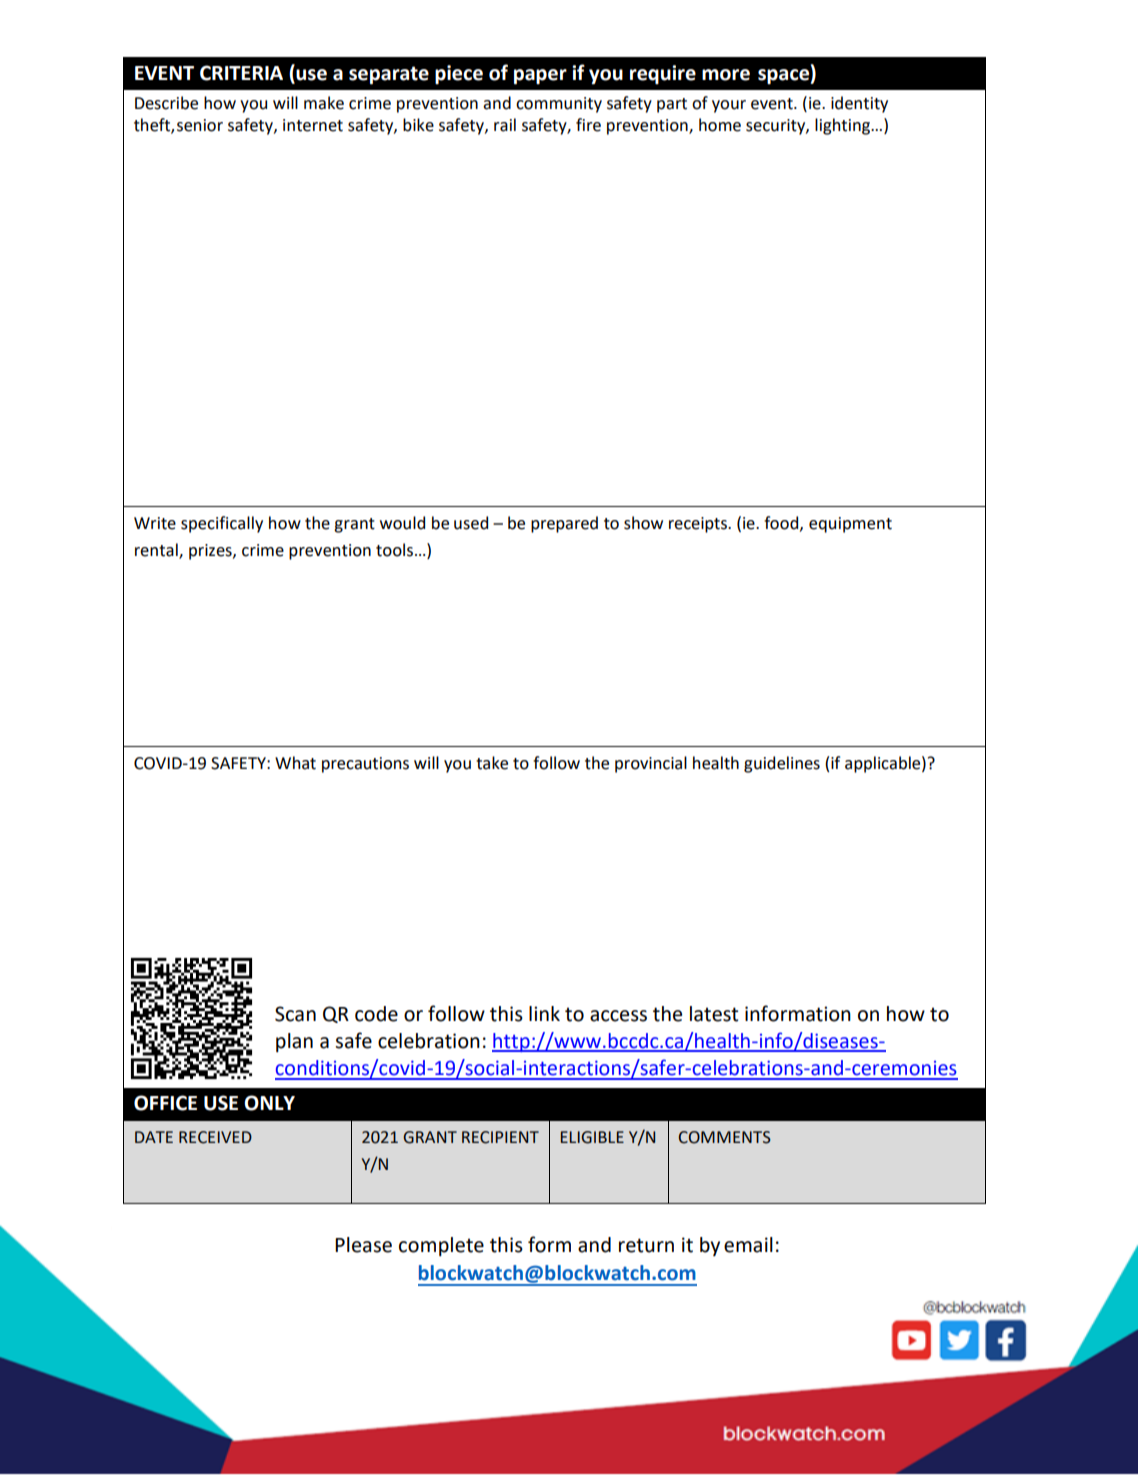  Describe the element at coordinates (748, 1245) in the screenshot. I see `email` at that location.
